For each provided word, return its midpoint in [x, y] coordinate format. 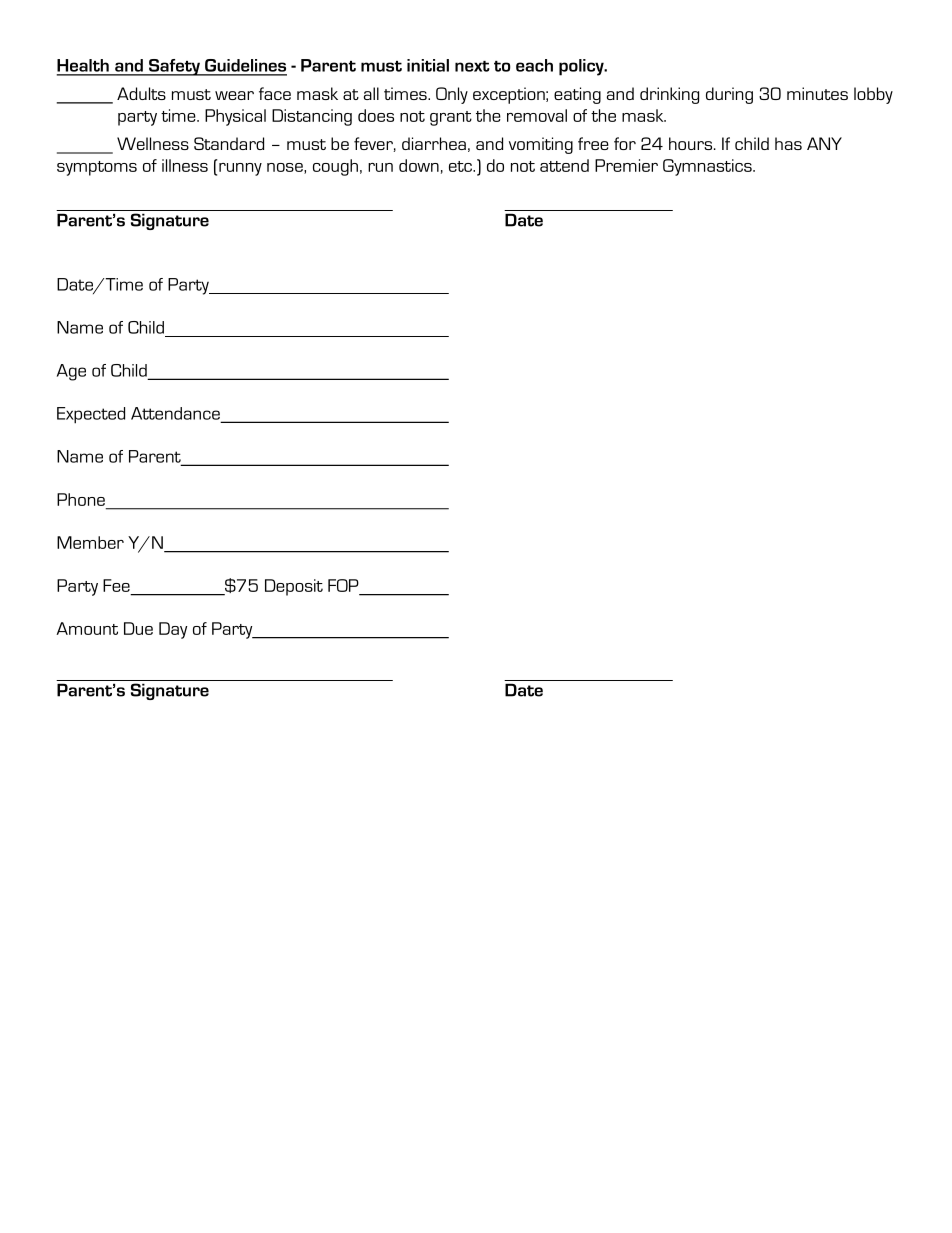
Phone [81, 499]
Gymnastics [708, 167]
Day [173, 630]
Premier [626, 165]
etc [462, 166]
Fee [116, 585]
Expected [91, 415]
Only [452, 95]
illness [185, 165]
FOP [343, 585]
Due [138, 628]
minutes [817, 93]
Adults [141, 93]
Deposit [294, 587]
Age [71, 372]
